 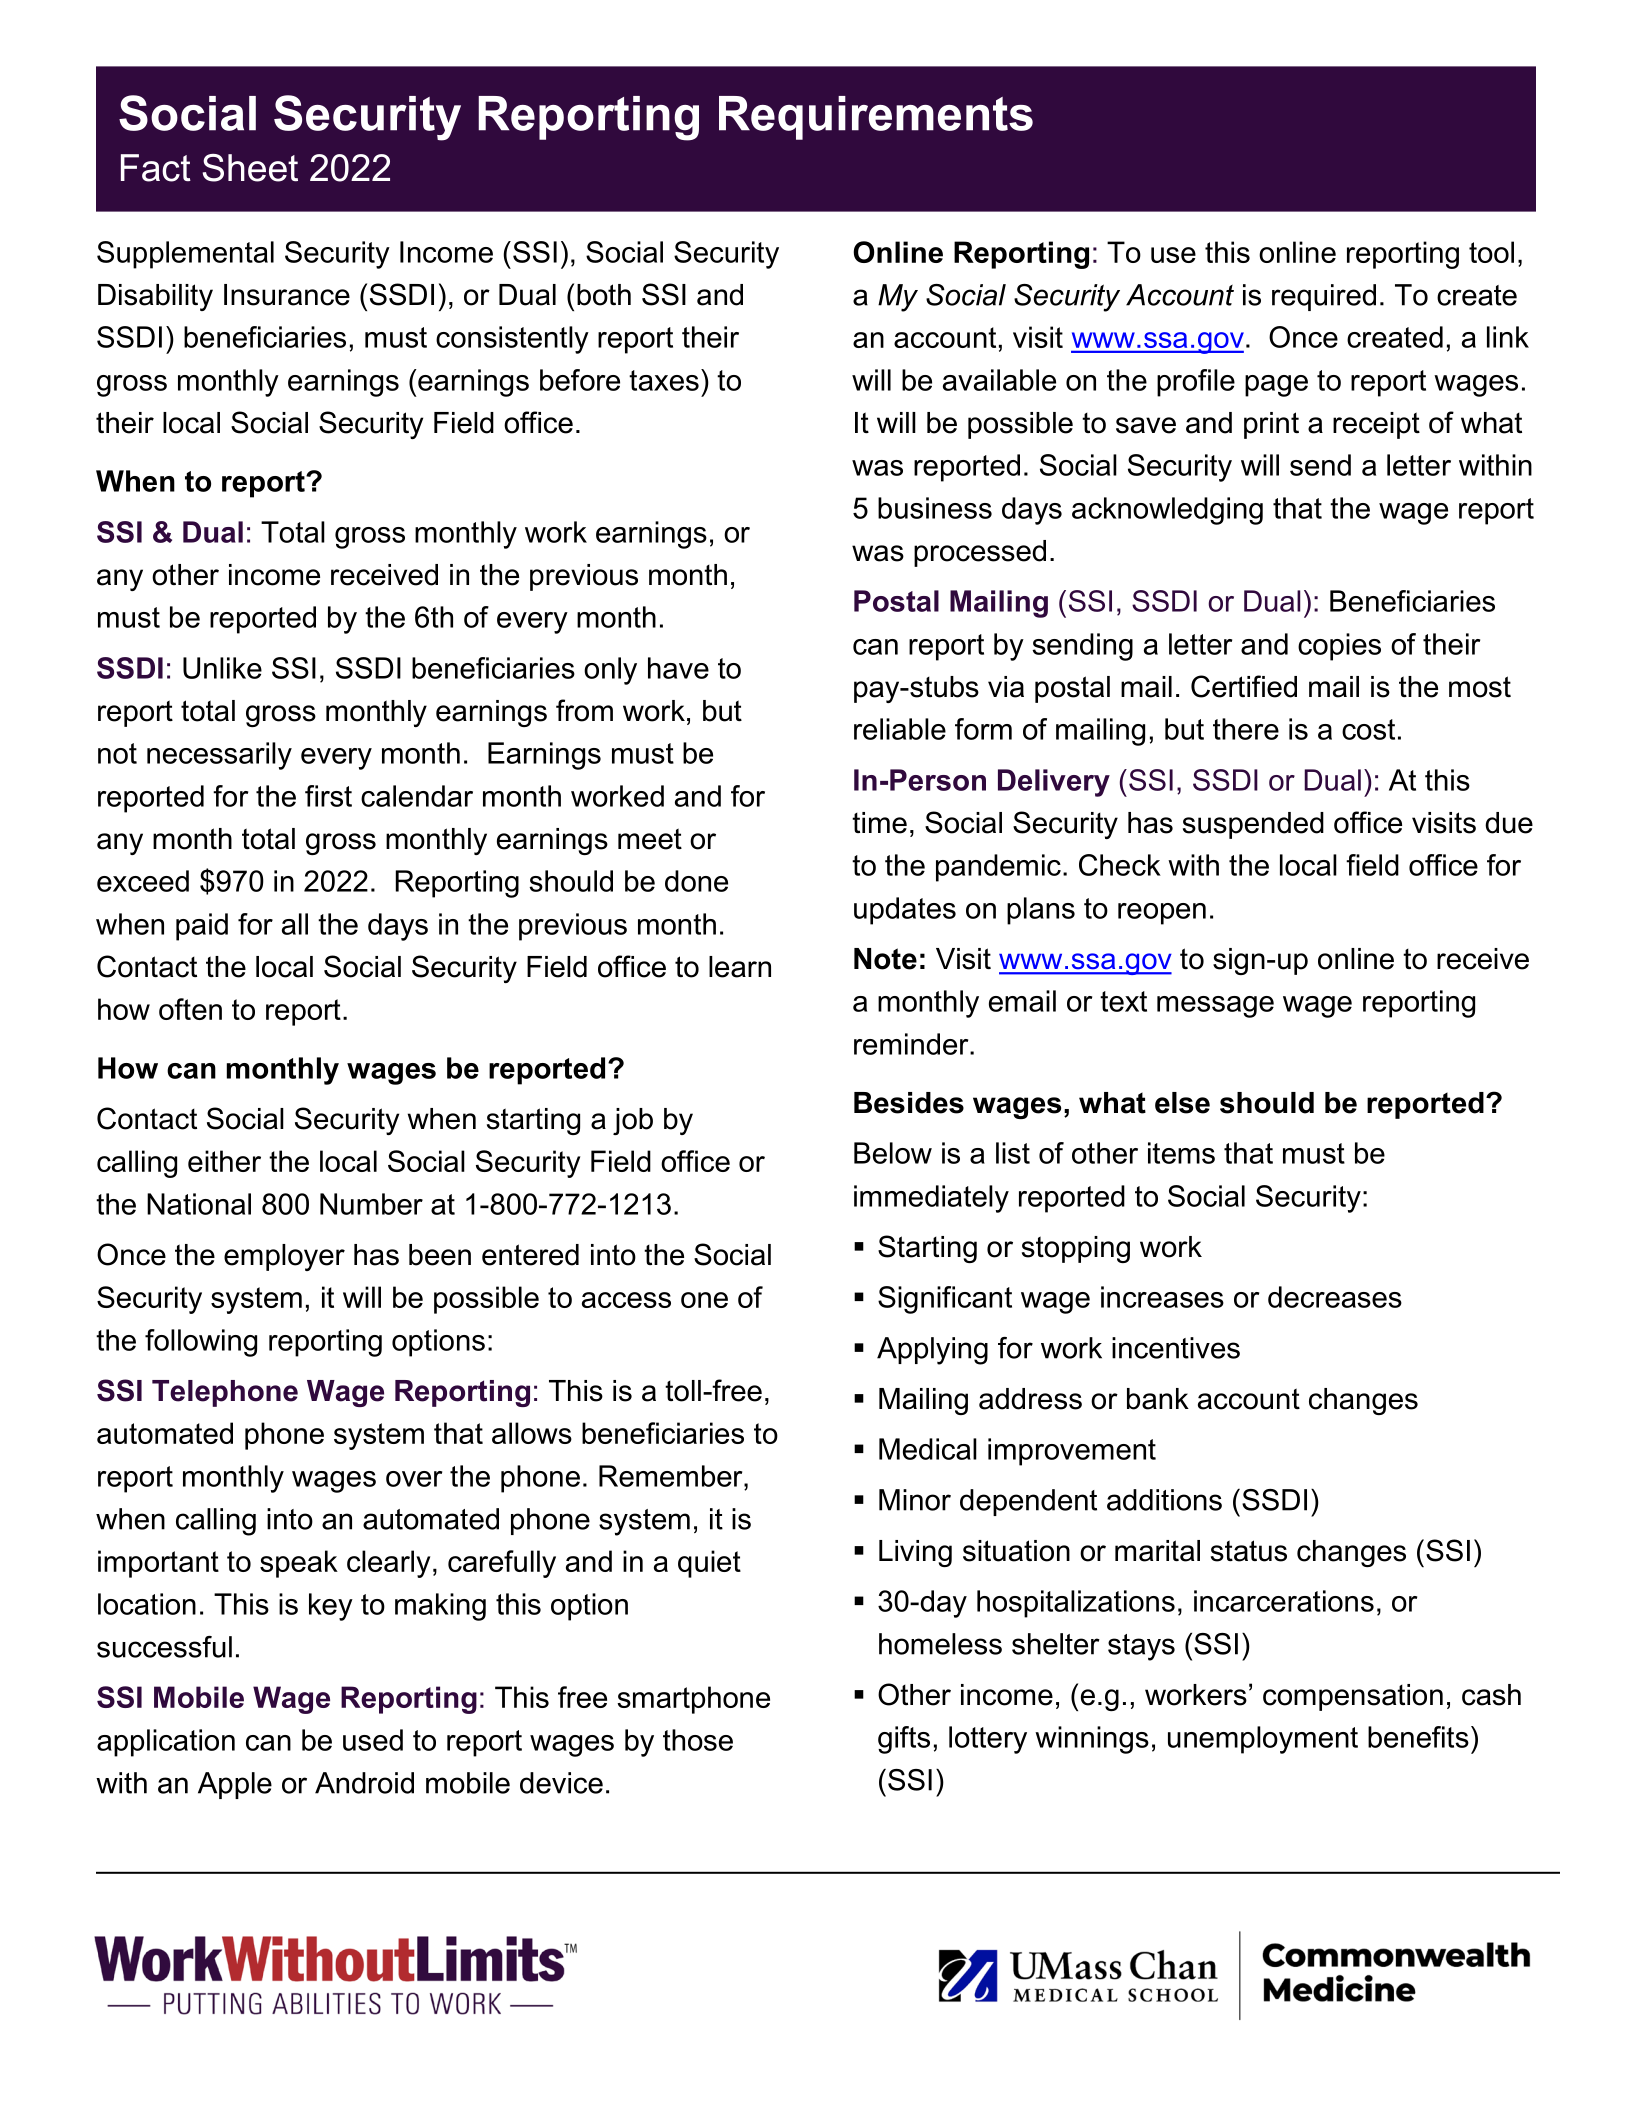 What do you see at coordinates (373, 1740) in the screenshot?
I see `used` at bounding box center [373, 1740].
